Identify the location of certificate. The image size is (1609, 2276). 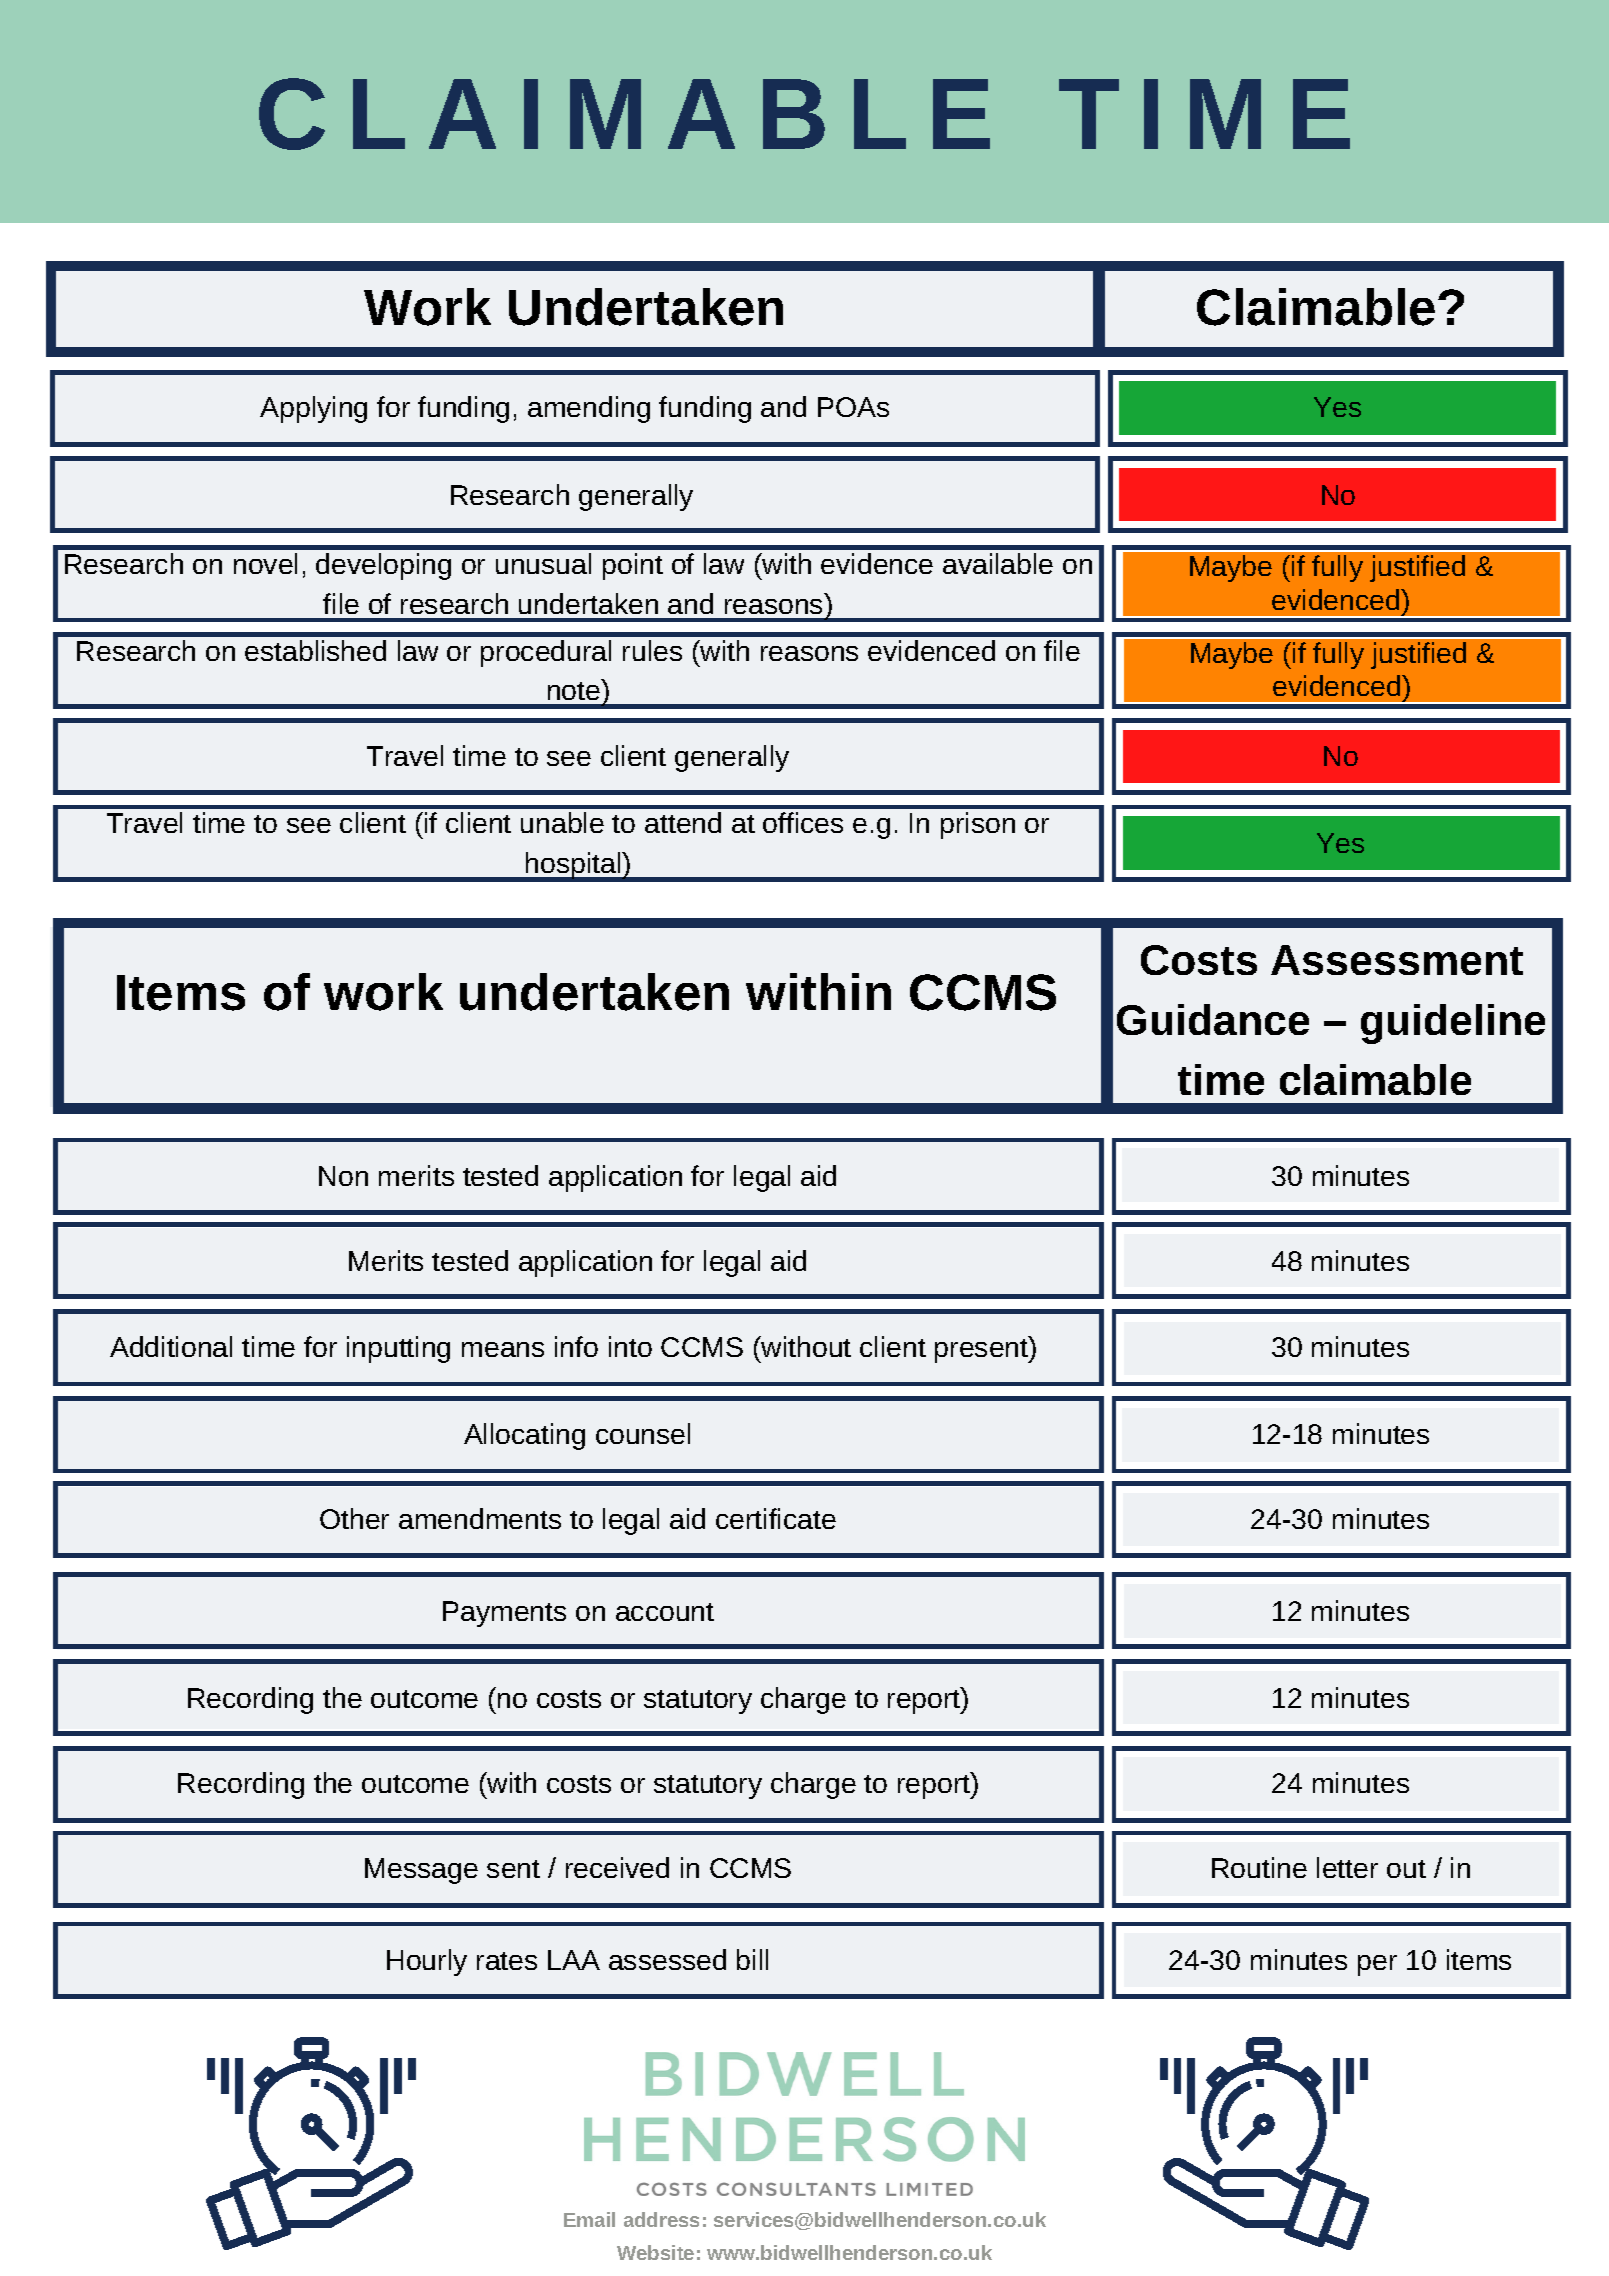
(776, 1518).
